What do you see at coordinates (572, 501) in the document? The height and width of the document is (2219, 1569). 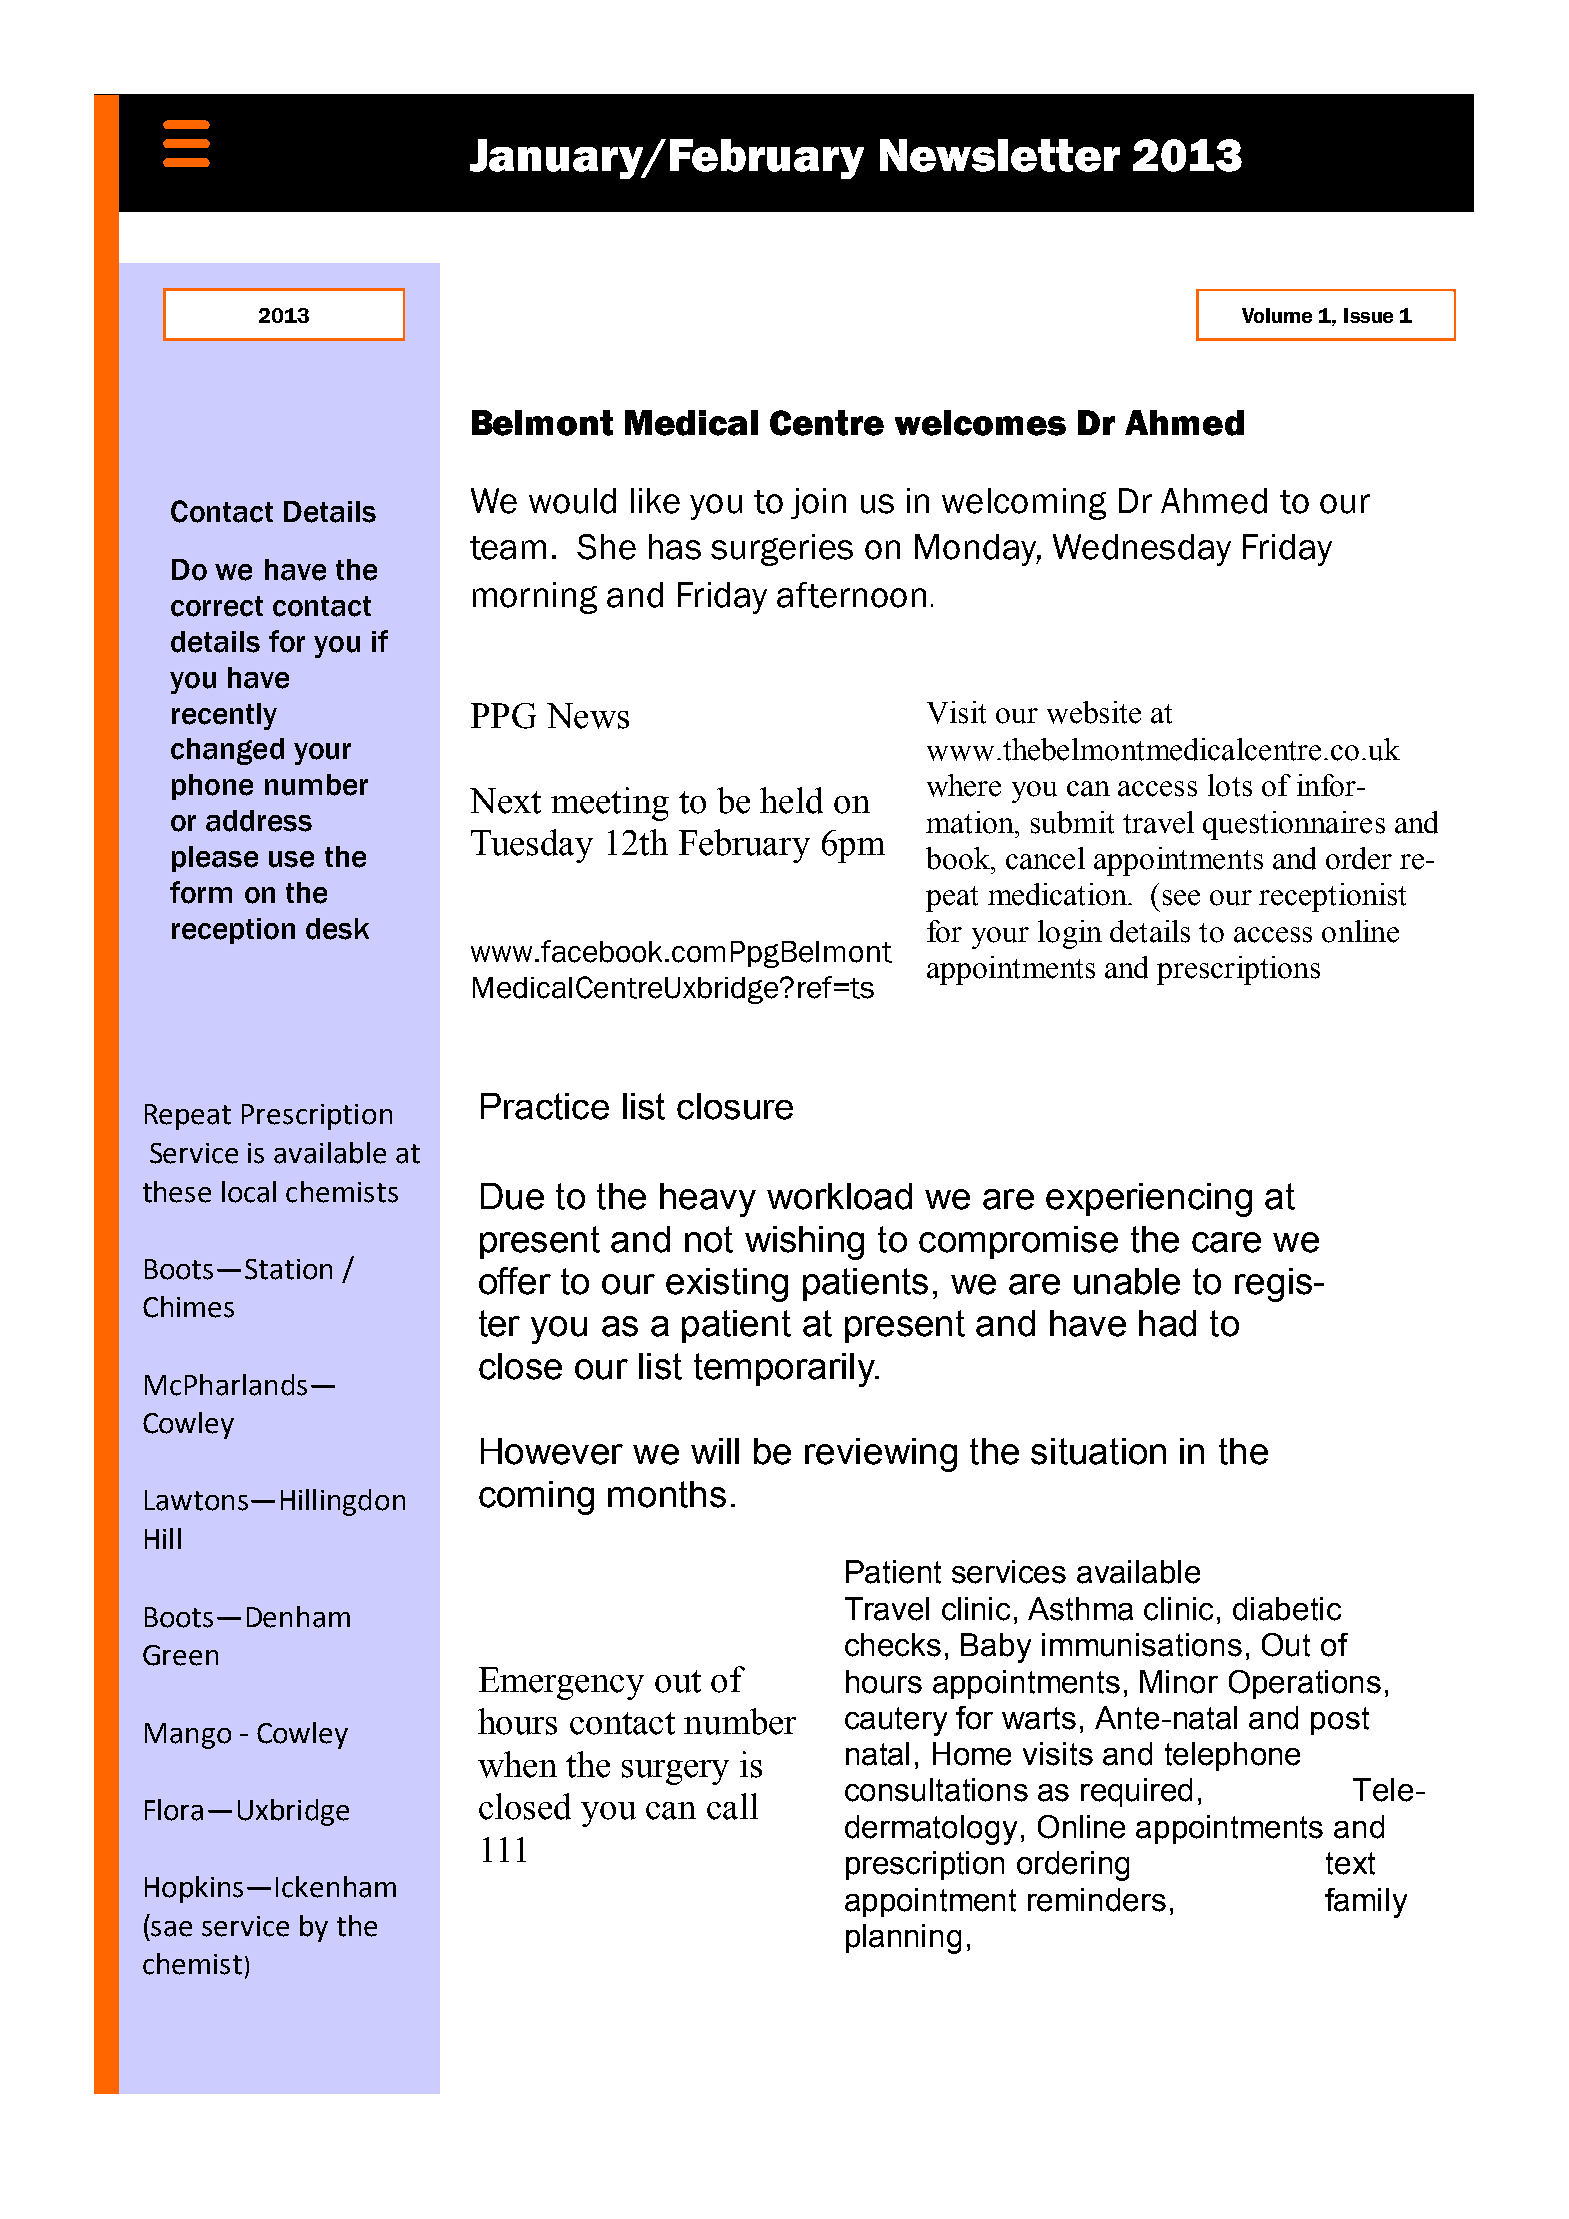 I see `would` at bounding box center [572, 501].
